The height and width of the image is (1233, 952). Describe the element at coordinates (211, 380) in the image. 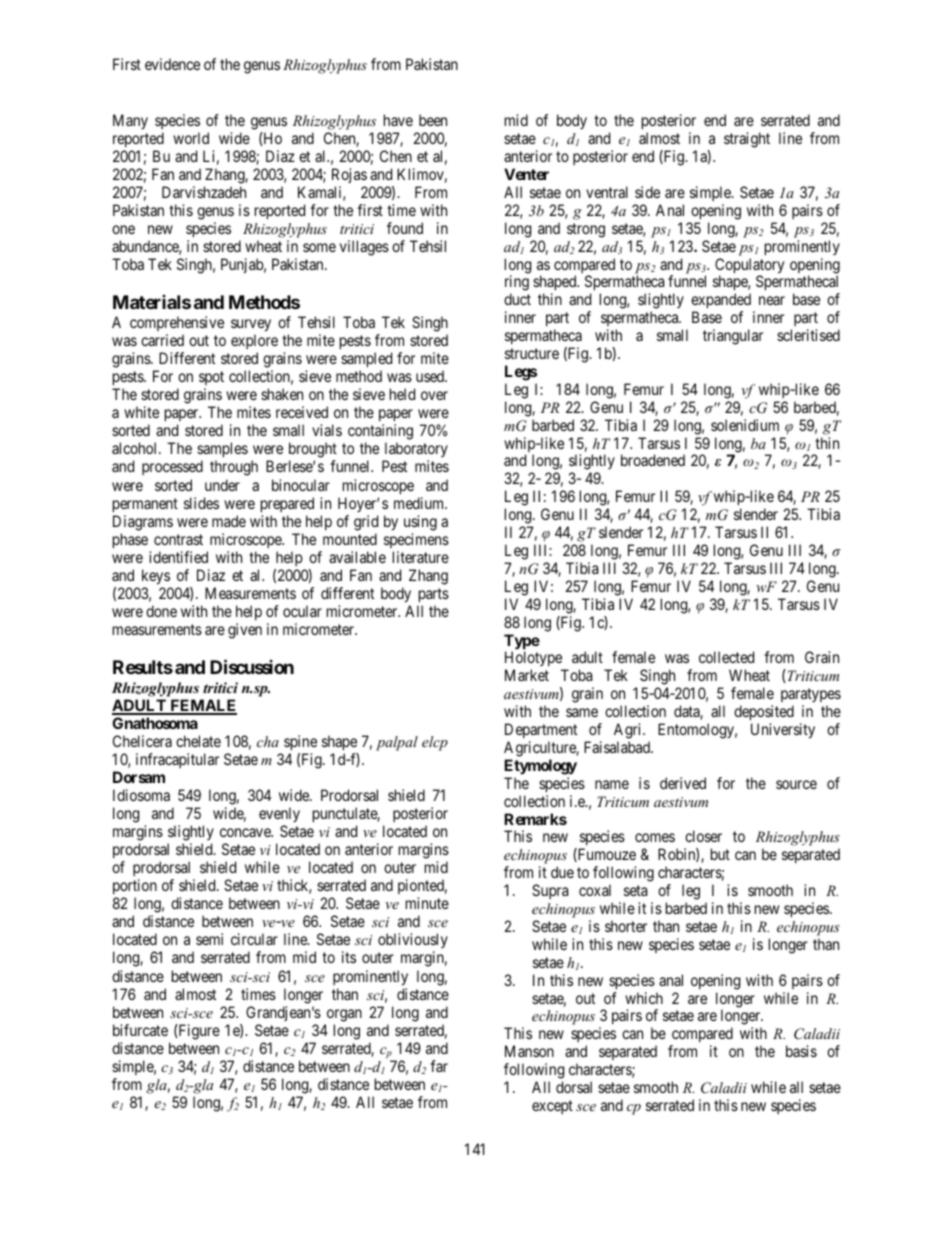

I see `spot` at that location.
